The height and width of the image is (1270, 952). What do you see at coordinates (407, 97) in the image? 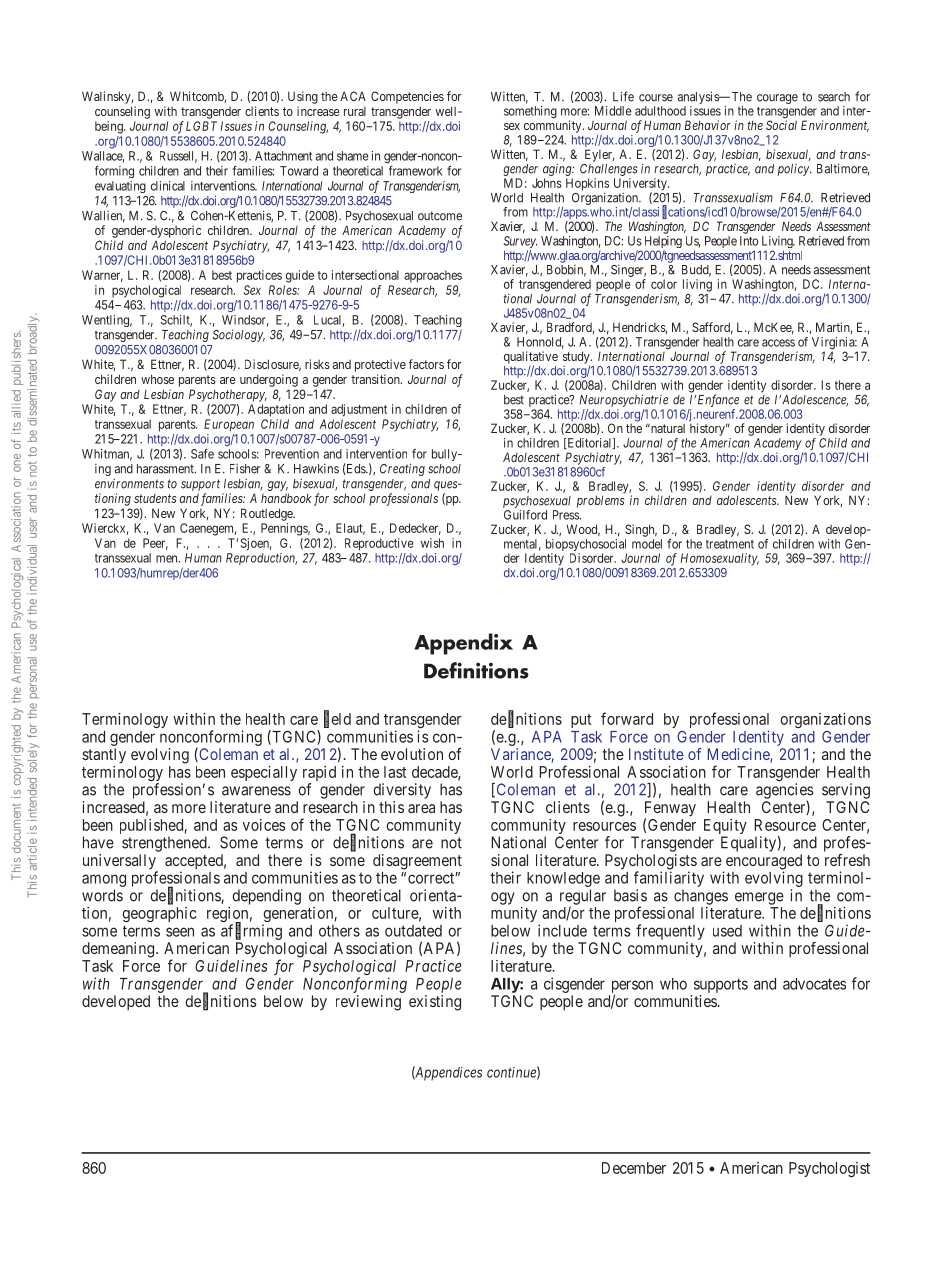
I see `Competencies` at bounding box center [407, 97].
